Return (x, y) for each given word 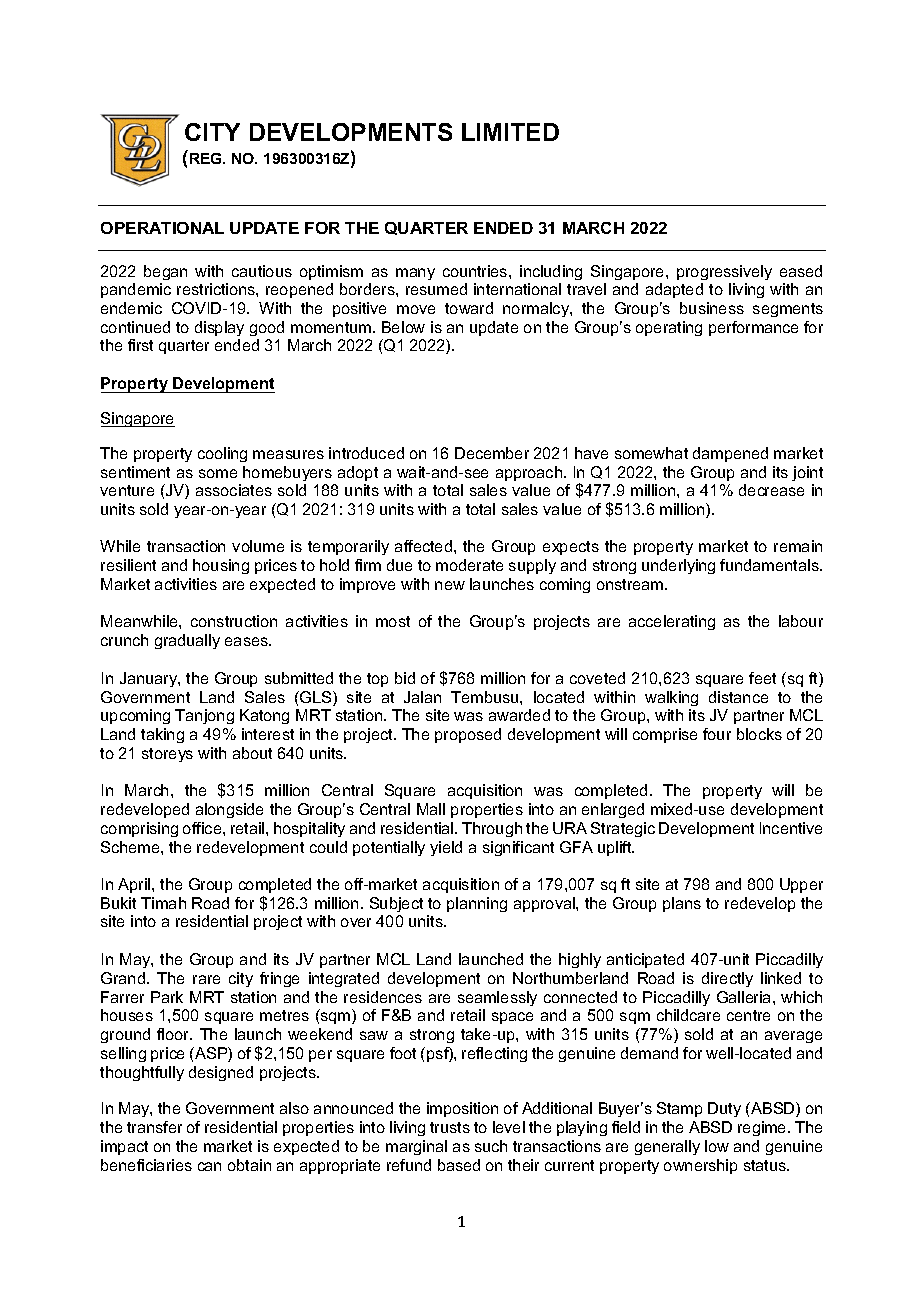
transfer (154, 1127)
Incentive (791, 828)
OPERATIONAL (162, 228)
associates (234, 490)
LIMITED (510, 132)
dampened (730, 454)
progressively (724, 272)
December (492, 453)
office (203, 828)
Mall (431, 809)
